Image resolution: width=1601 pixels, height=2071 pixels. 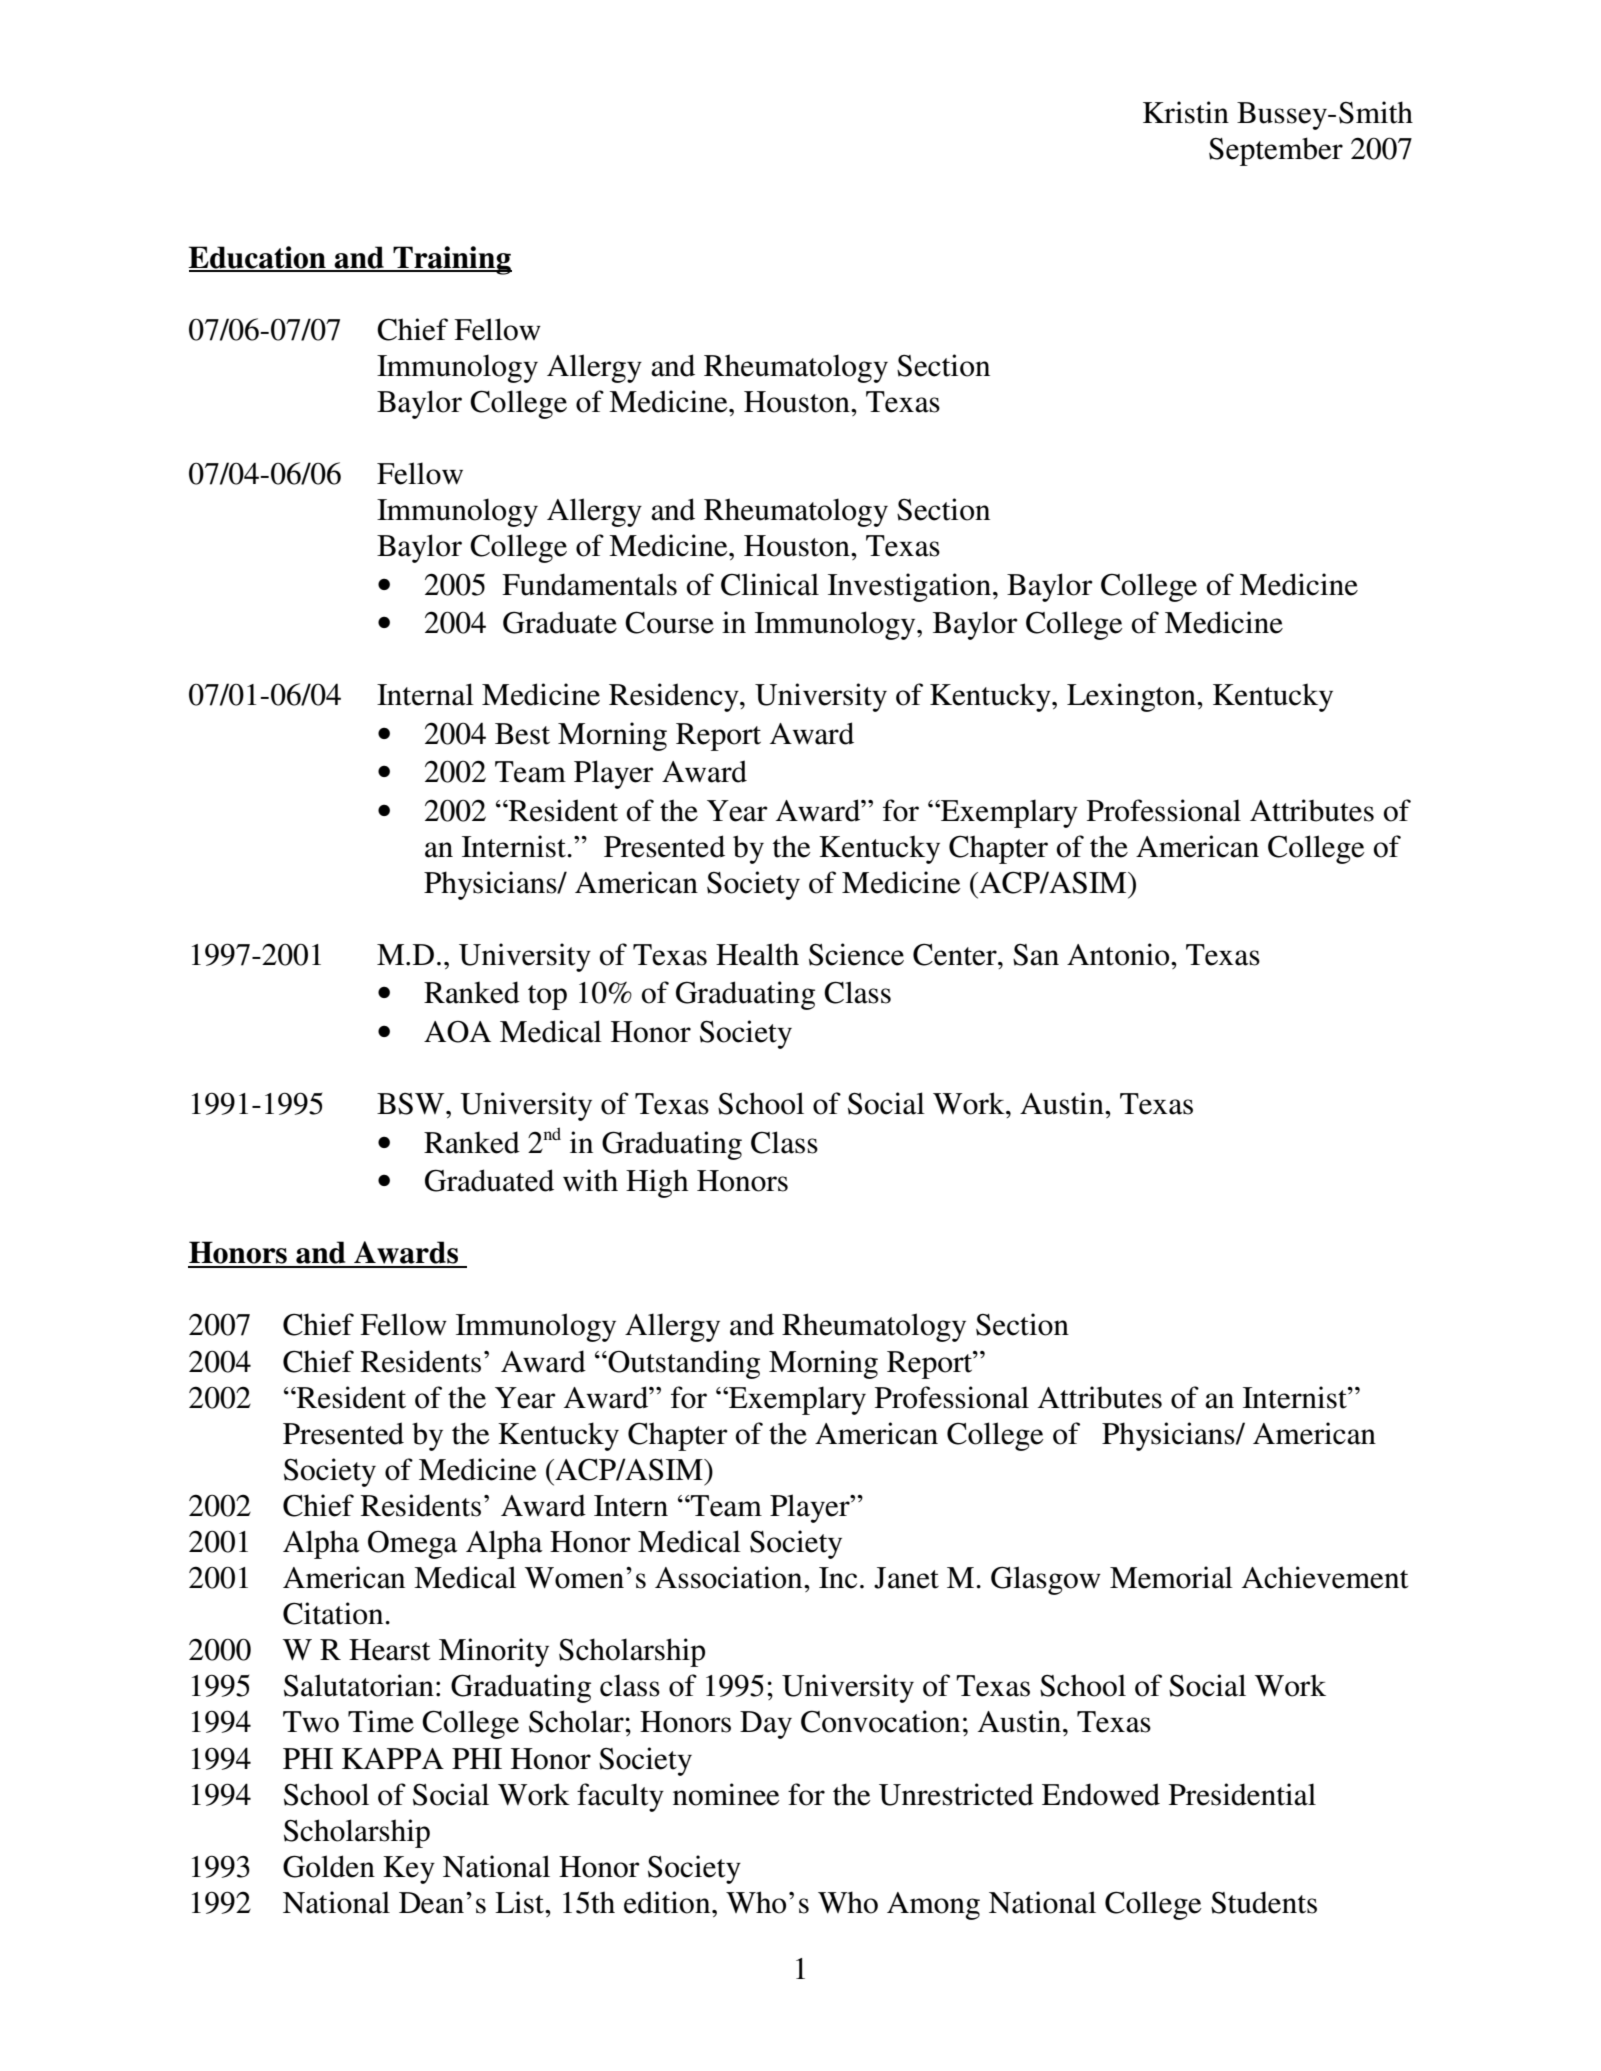 I want to click on Key, so click(x=409, y=1870).
